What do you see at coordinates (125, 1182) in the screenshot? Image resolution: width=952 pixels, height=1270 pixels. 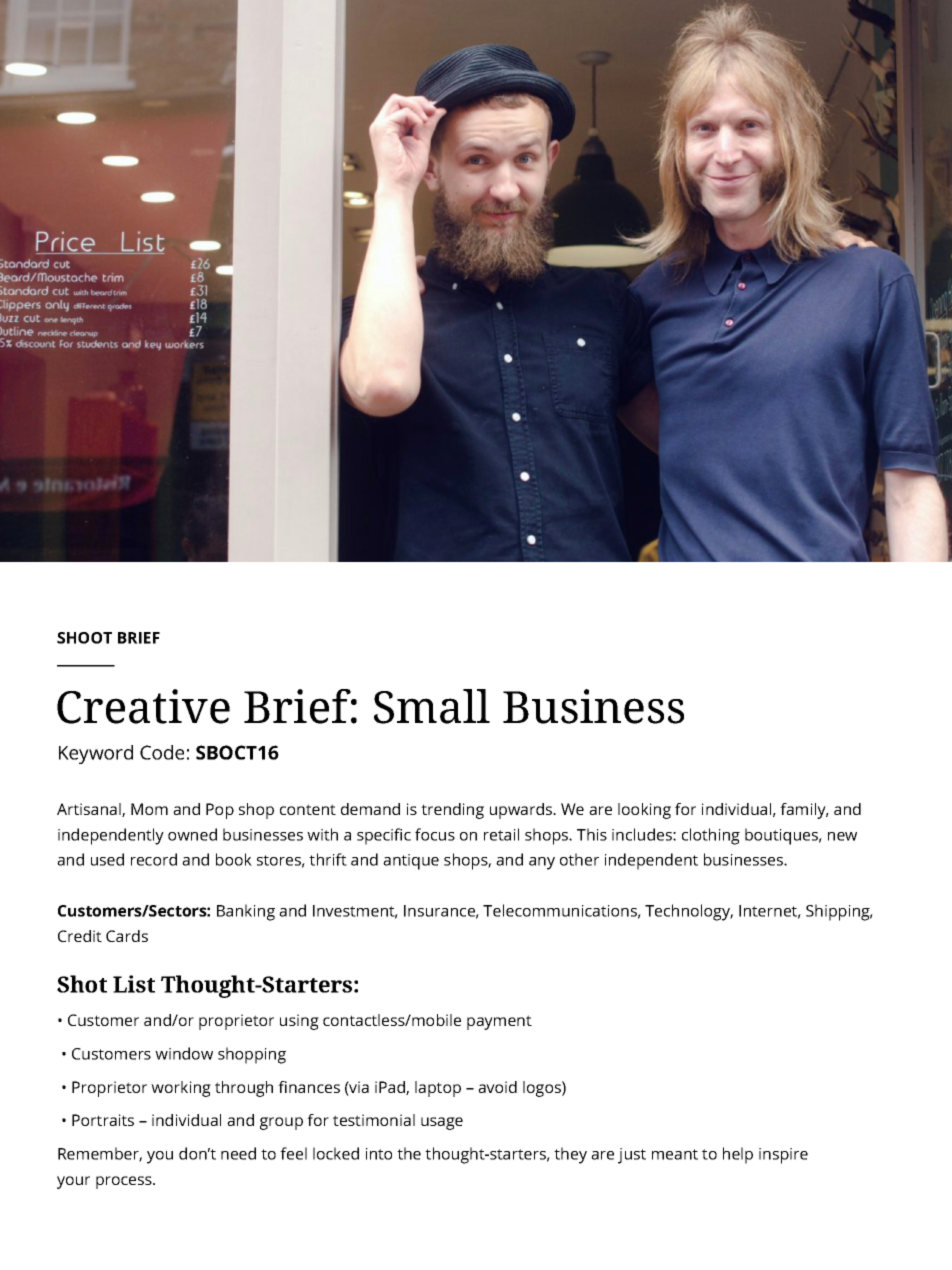 I see `process` at bounding box center [125, 1182].
